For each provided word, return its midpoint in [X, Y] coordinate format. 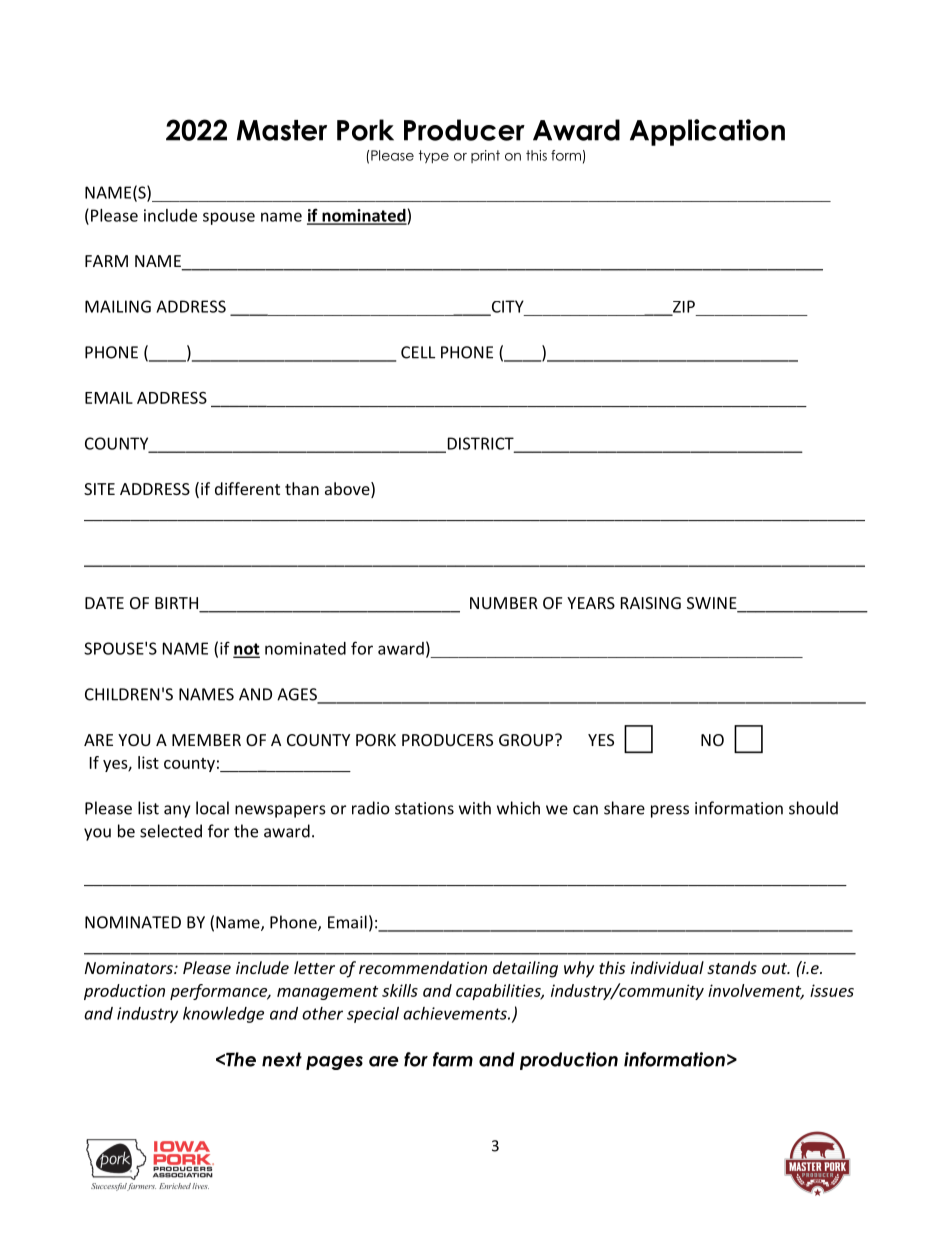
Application [707, 132]
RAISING [651, 603]
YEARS [591, 603]
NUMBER [504, 603]
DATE [104, 603]
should [813, 808]
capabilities [499, 992]
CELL [418, 352]
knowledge [223, 1015]
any [177, 811]
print [485, 156]
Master [282, 130]
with [475, 808]
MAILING [118, 306]
